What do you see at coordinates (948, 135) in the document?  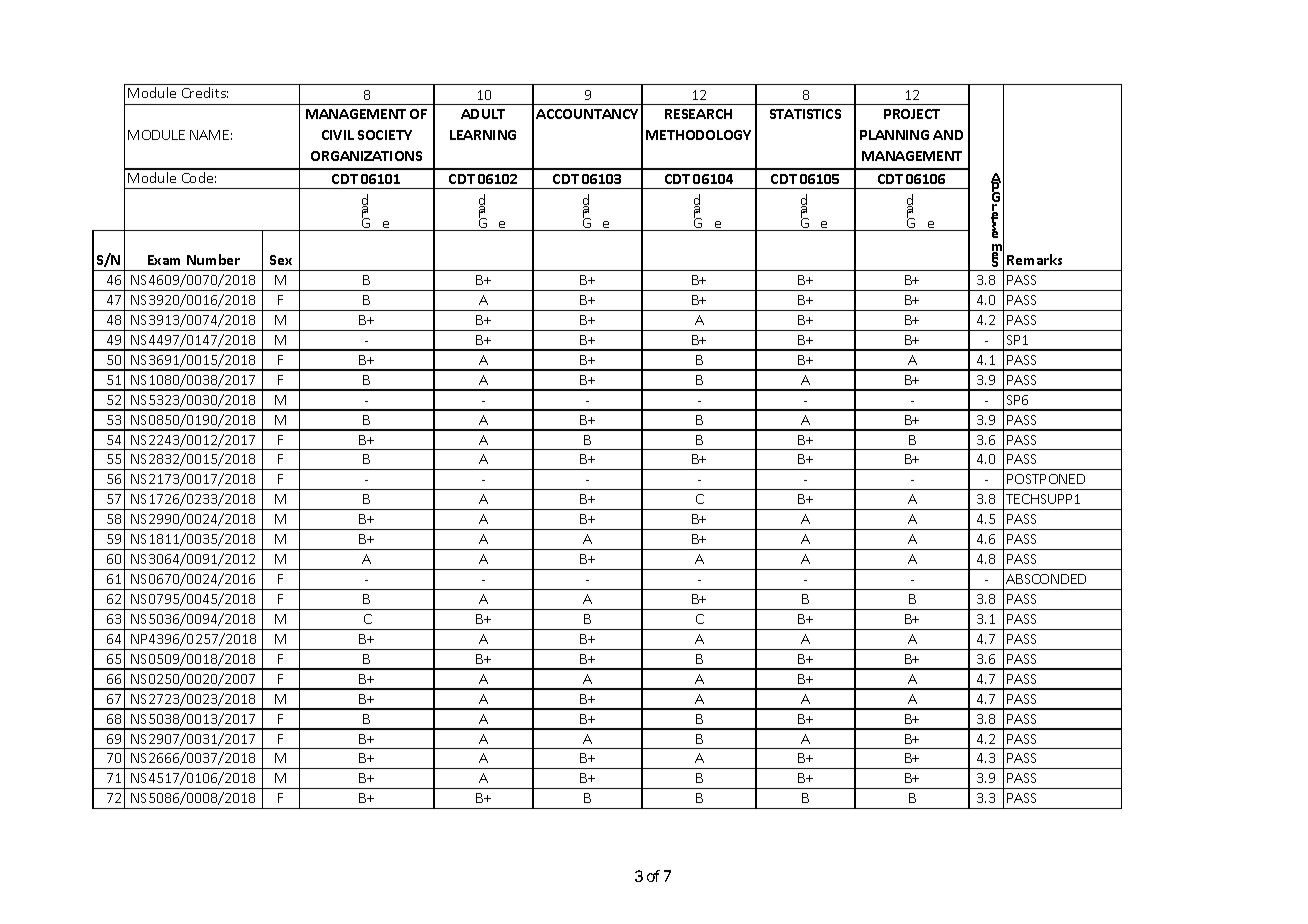 I see `AND` at bounding box center [948, 135].
